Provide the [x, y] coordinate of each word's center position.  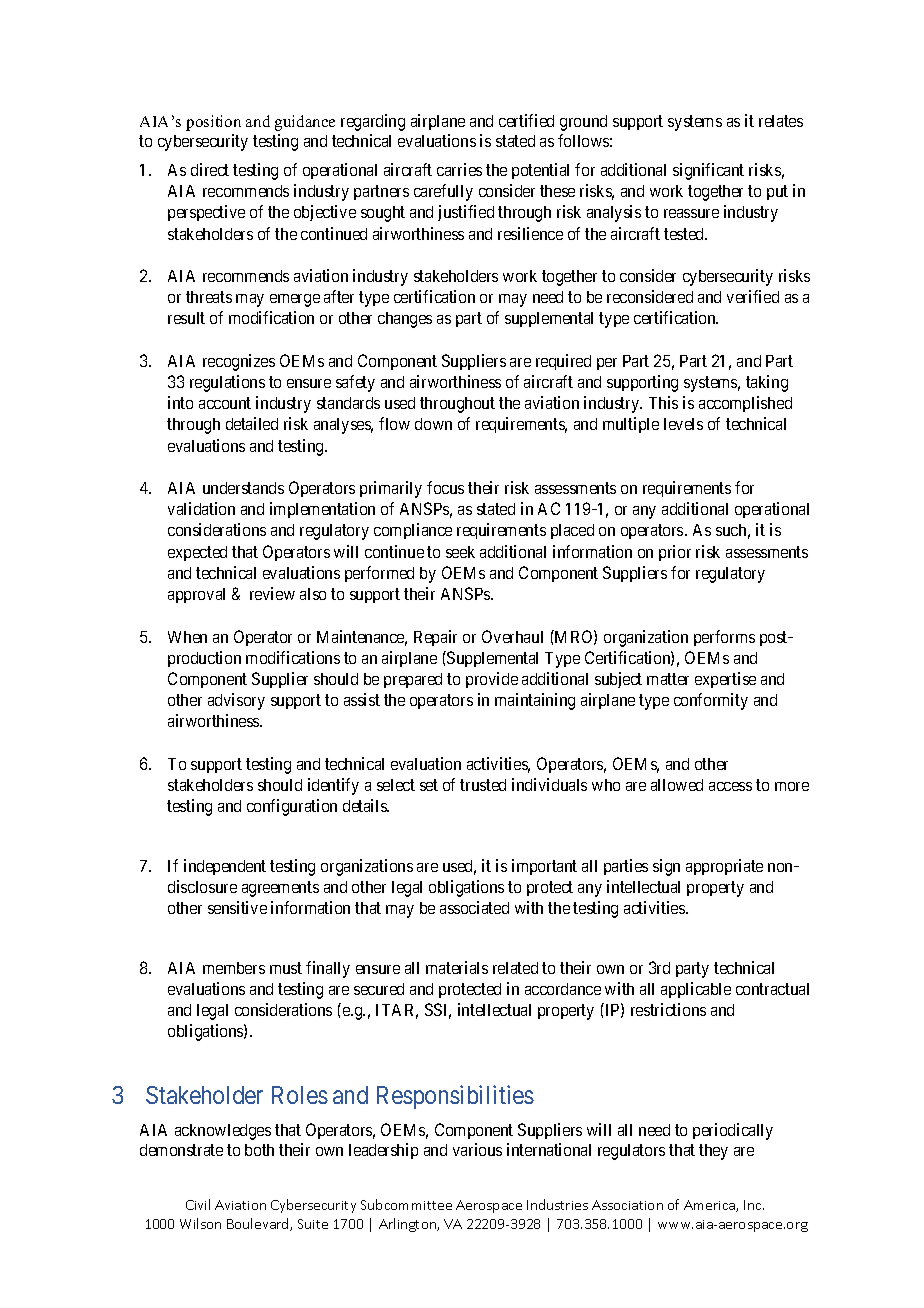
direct [210, 169]
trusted [483, 785]
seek [460, 552]
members [234, 968]
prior [675, 553]
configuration [292, 807]
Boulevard [259, 1224]
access [730, 786]
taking [767, 383]
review [272, 593]
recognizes [239, 362]
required [563, 362]
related [515, 968]
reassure [691, 213]
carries [459, 169]
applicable [696, 990]
